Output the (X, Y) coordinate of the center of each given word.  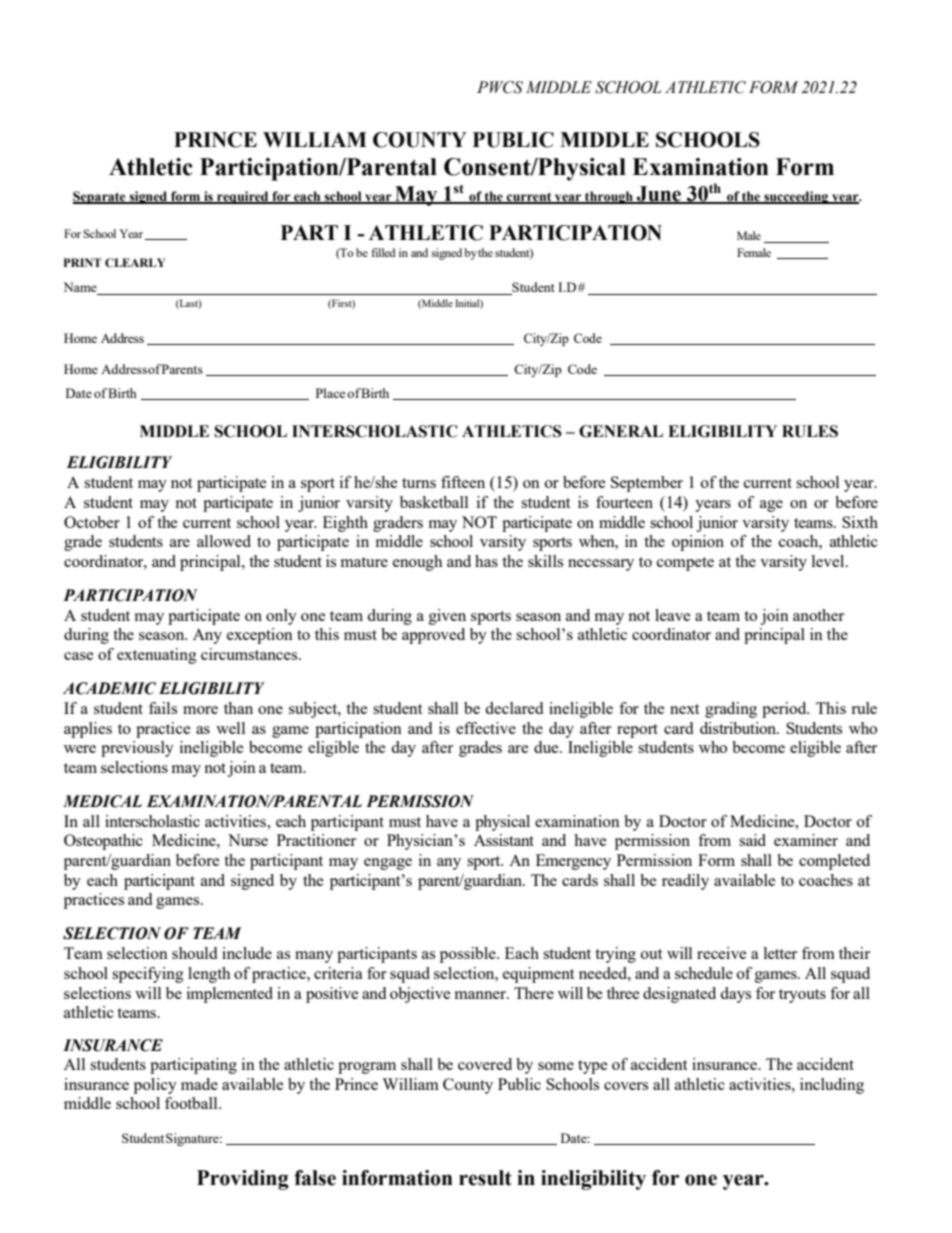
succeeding (796, 197)
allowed (224, 541)
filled (383, 252)
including (832, 1086)
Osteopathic (103, 842)
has (486, 561)
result (485, 1178)
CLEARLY (135, 262)
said (752, 840)
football (192, 1103)
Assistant (504, 840)
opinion (698, 543)
